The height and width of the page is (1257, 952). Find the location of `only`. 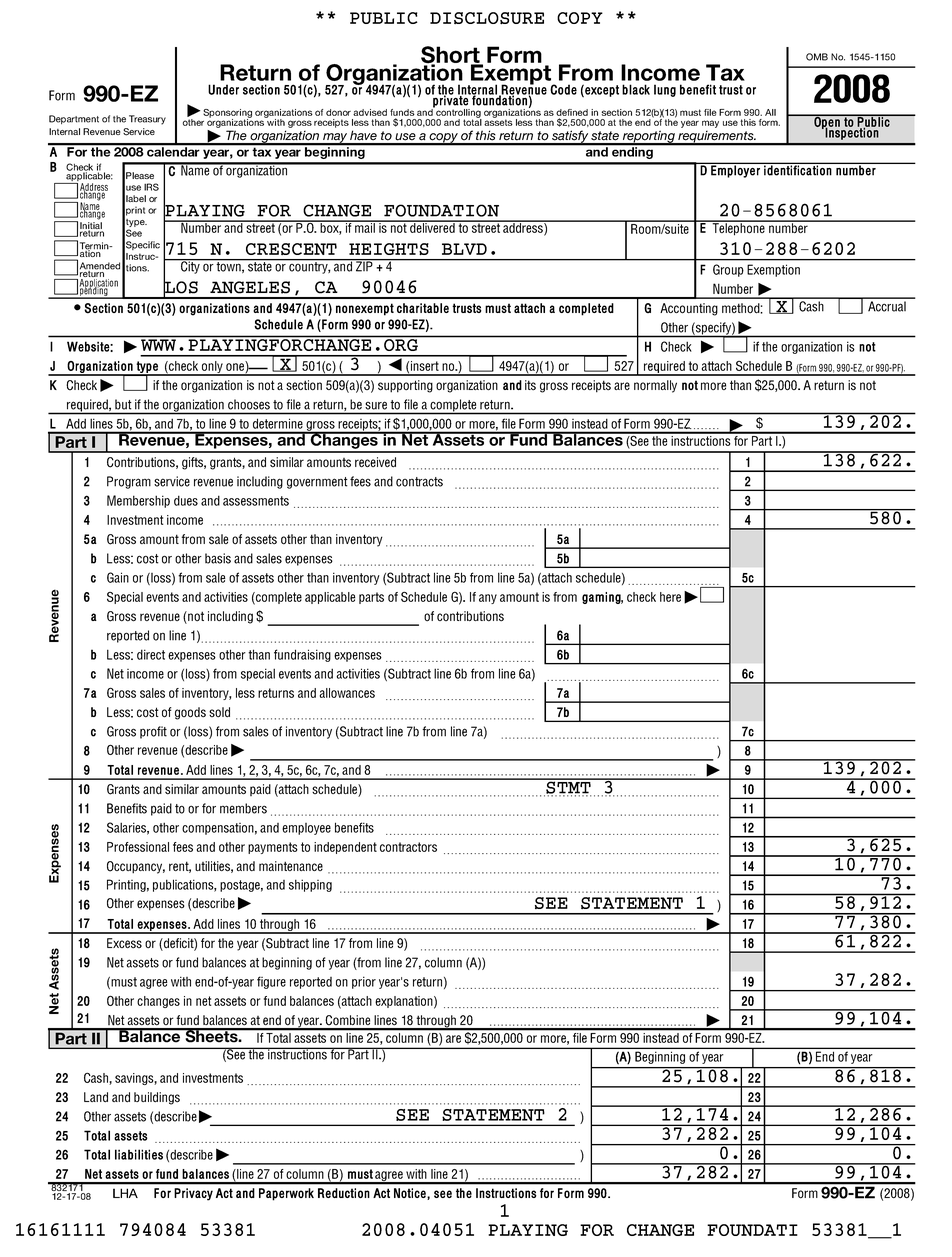

only is located at coordinates (212, 368).
